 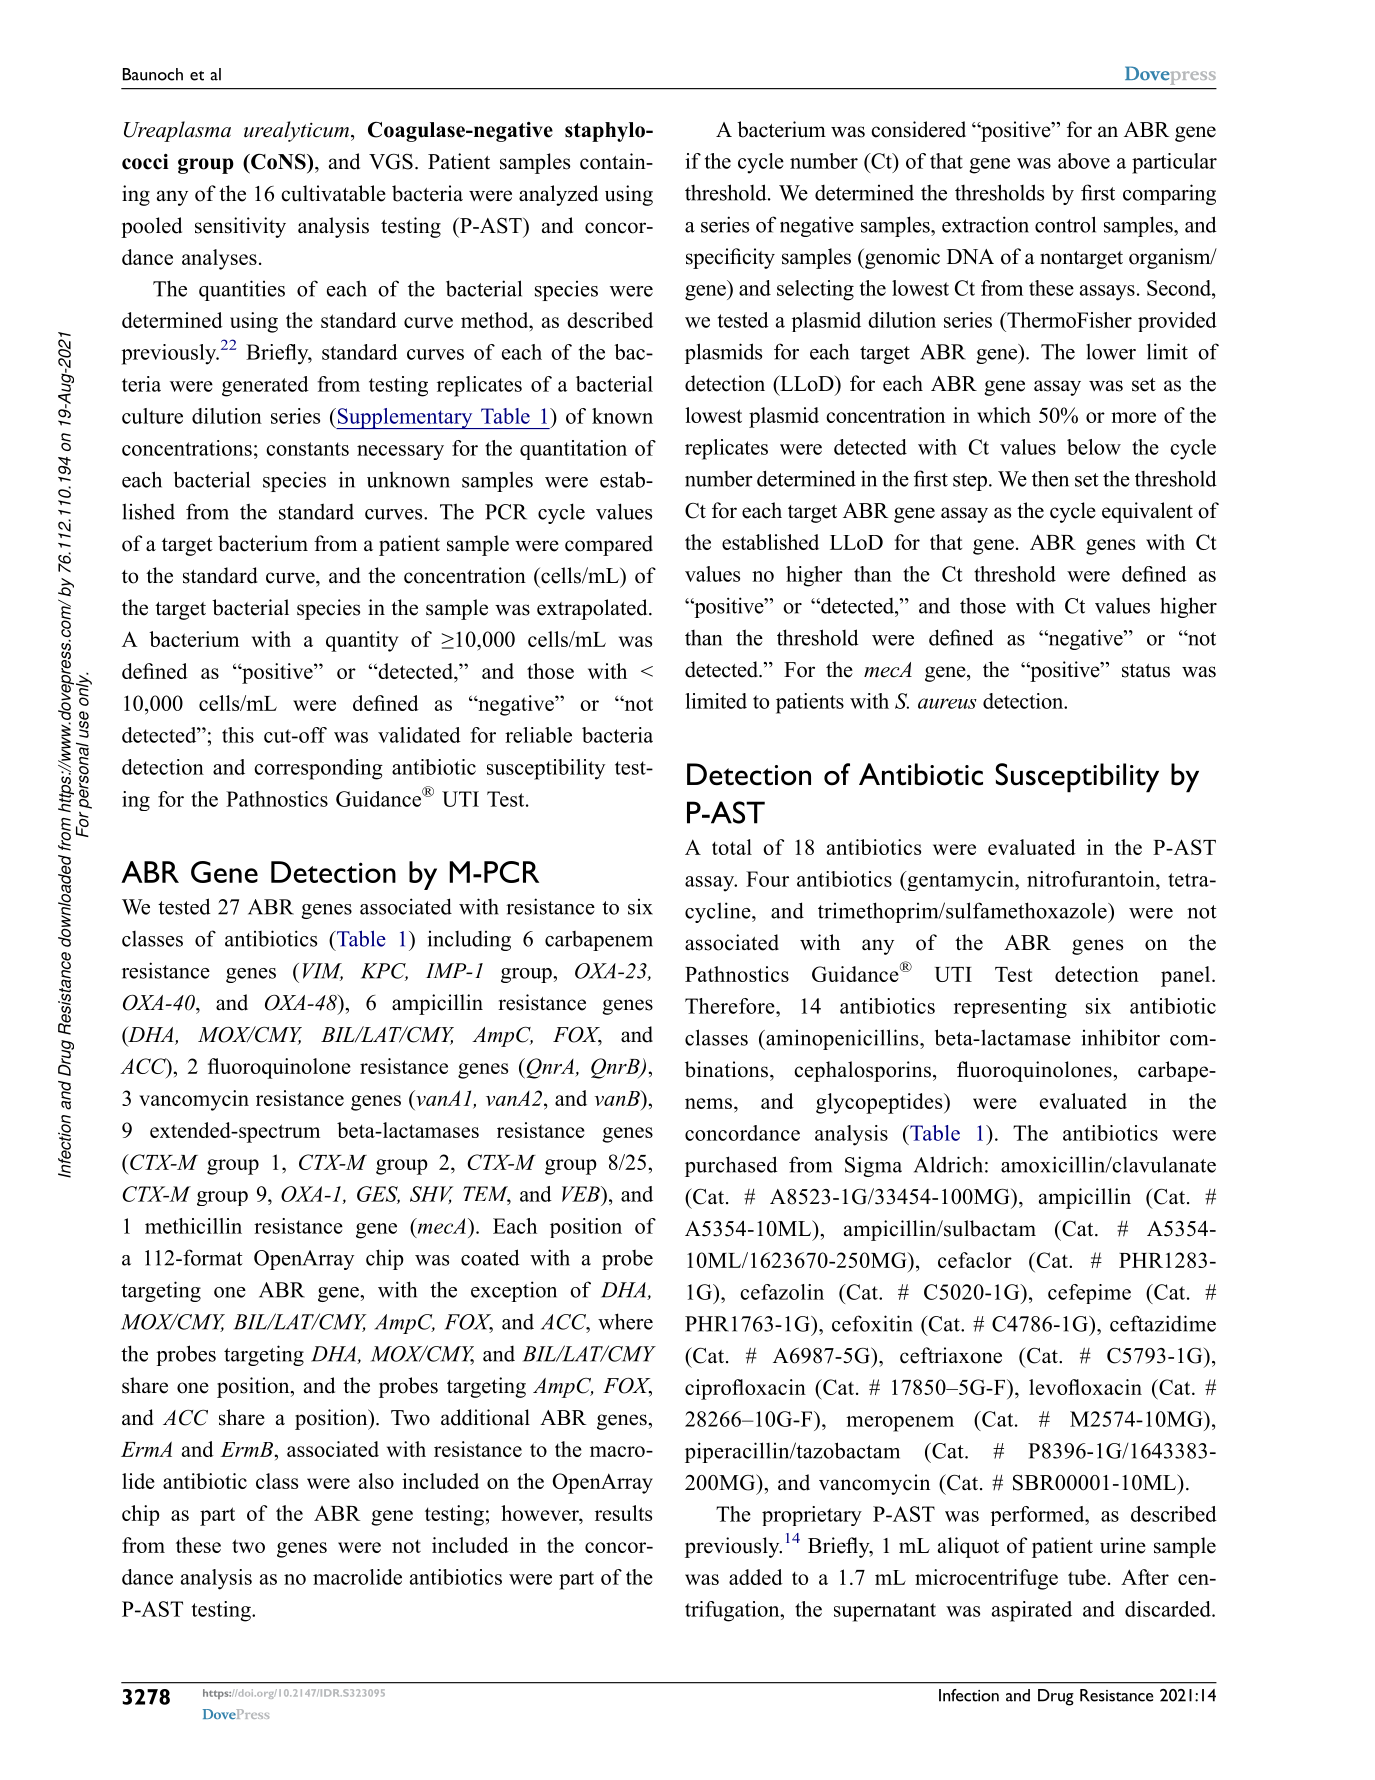 I want to click on also, so click(x=376, y=1481).
